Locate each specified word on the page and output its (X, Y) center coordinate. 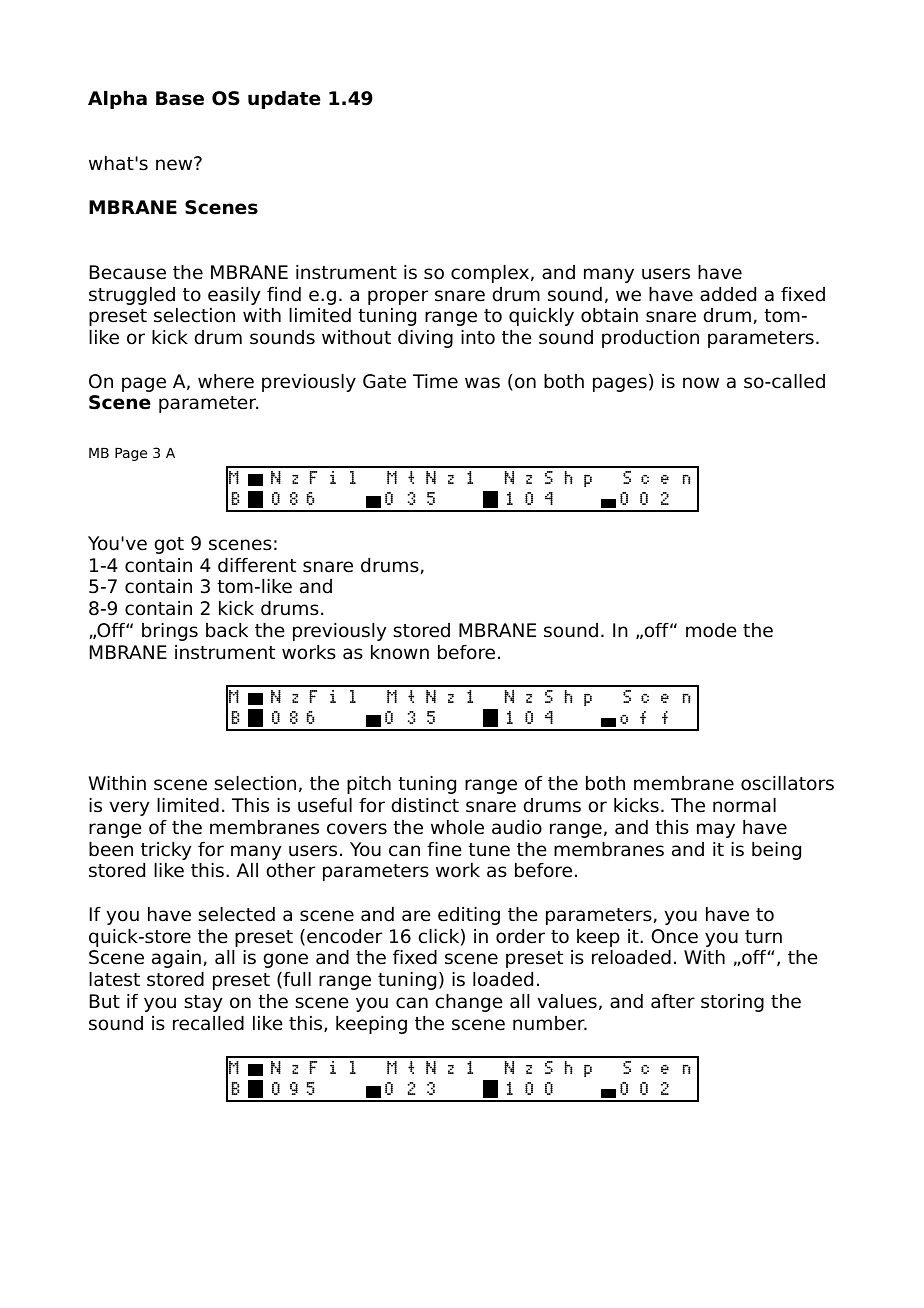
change (469, 1003)
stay (203, 1003)
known (400, 652)
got (169, 545)
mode (711, 630)
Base (180, 98)
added (728, 294)
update (284, 100)
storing (732, 1003)
